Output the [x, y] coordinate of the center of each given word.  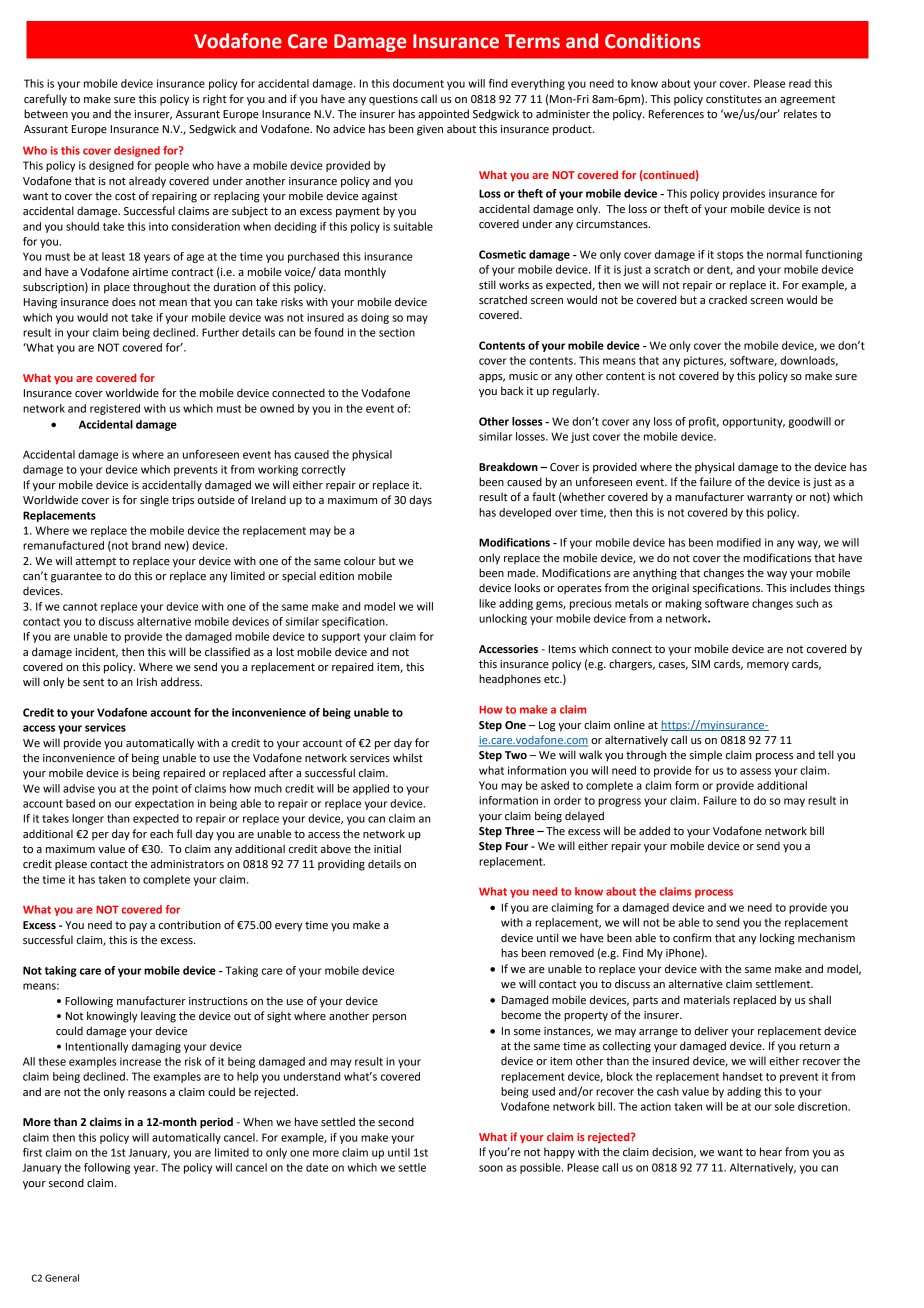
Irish [147, 681]
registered [115, 409]
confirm [692, 937]
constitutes [734, 99]
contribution [190, 925]
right [215, 100]
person [389, 1018]
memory [768, 666]
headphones [510, 680]
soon [491, 1168]
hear [771, 1151]
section [397, 332]
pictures [705, 361]
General [62, 1278]
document [418, 83]
